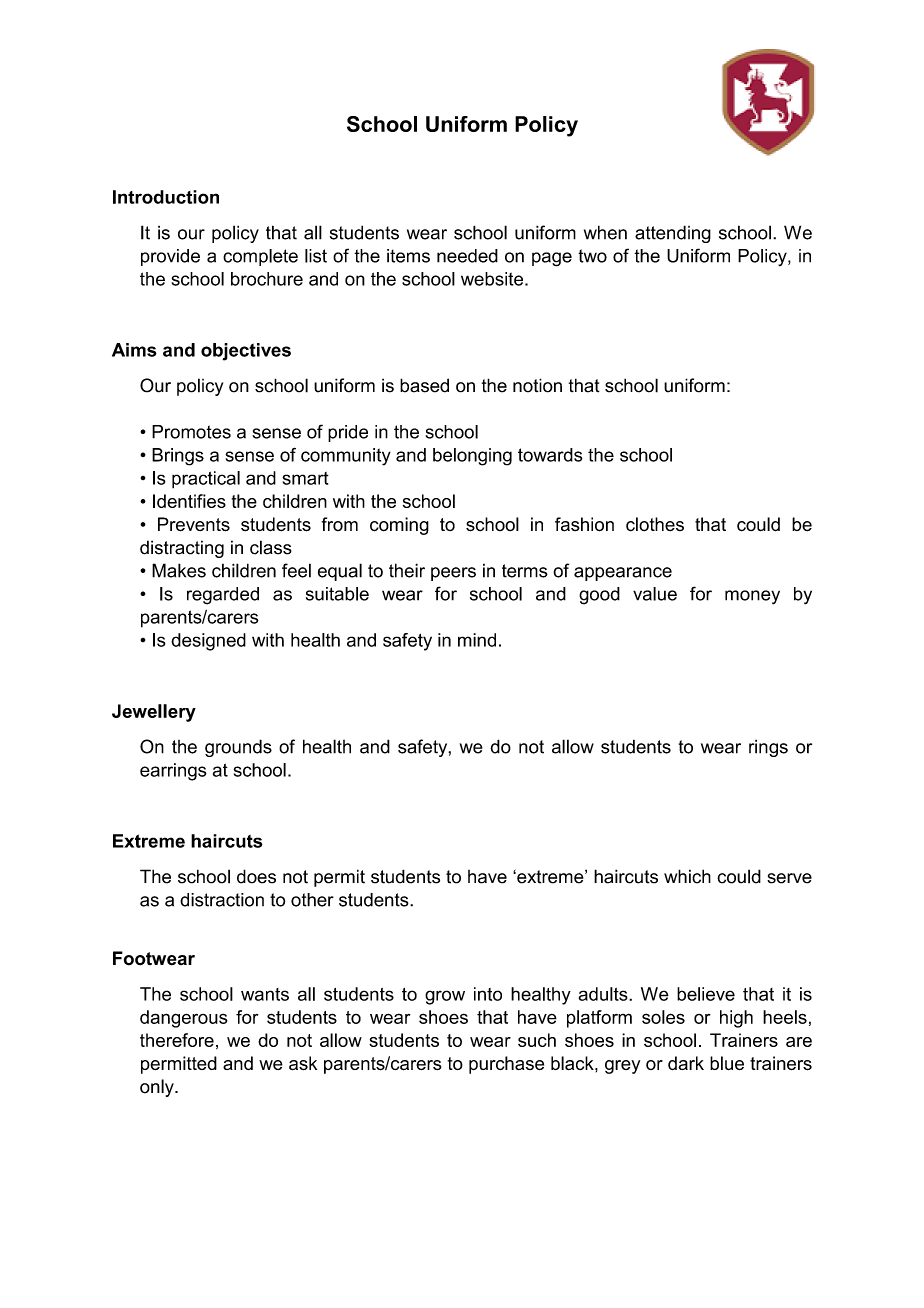 This screenshot has width=924, height=1308. What do you see at coordinates (673, 234) in the screenshot?
I see `attending` at bounding box center [673, 234].
